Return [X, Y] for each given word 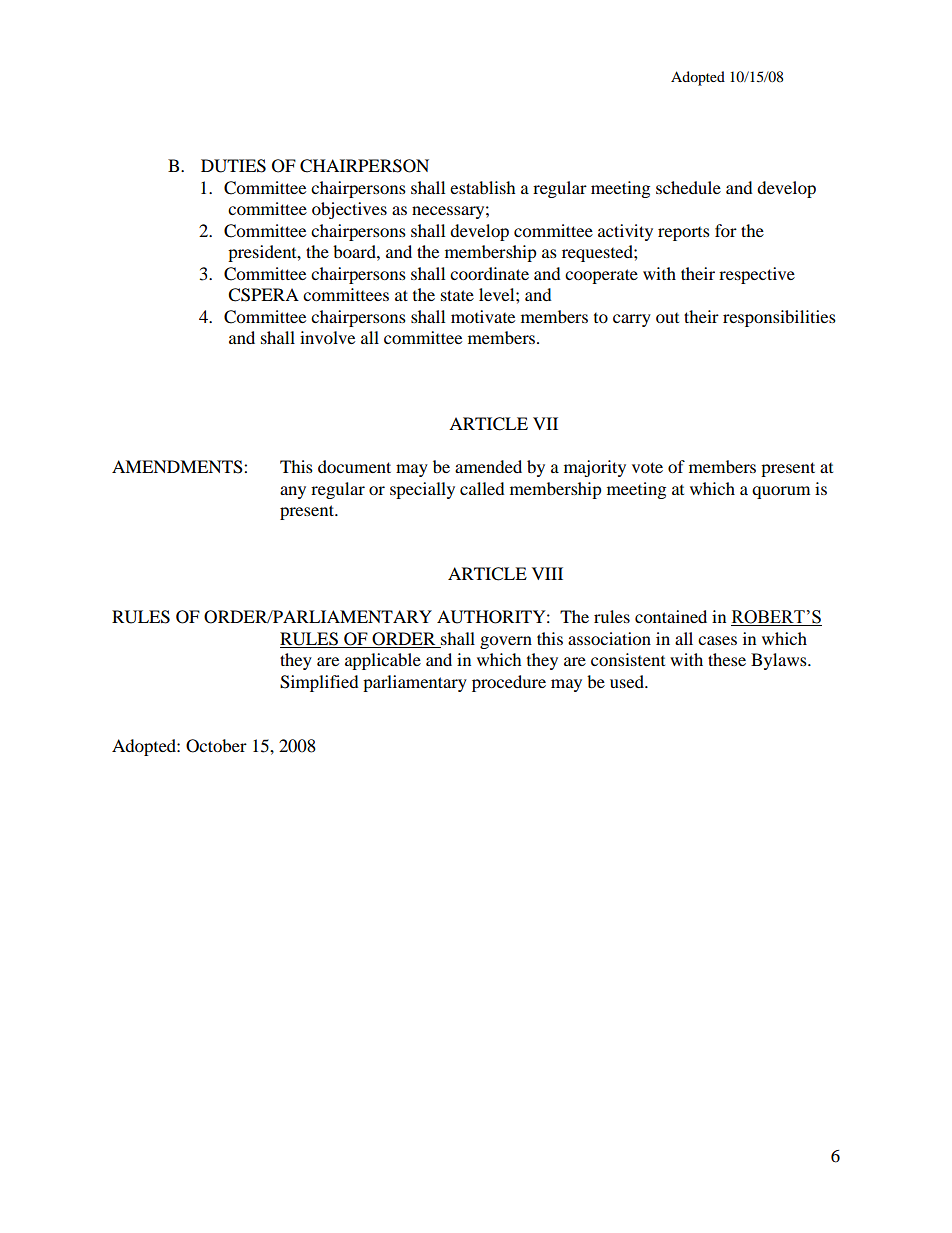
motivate [483, 316]
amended [488, 466]
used [628, 681]
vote [647, 467]
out [667, 318]
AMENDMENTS [178, 467]
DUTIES [233, 166]
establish [483, 187]
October [216, 746]
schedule [688, 187]
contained [671, 616]
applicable [383, 661]
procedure [509, 683]
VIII [547, 573]
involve [327, 337]
